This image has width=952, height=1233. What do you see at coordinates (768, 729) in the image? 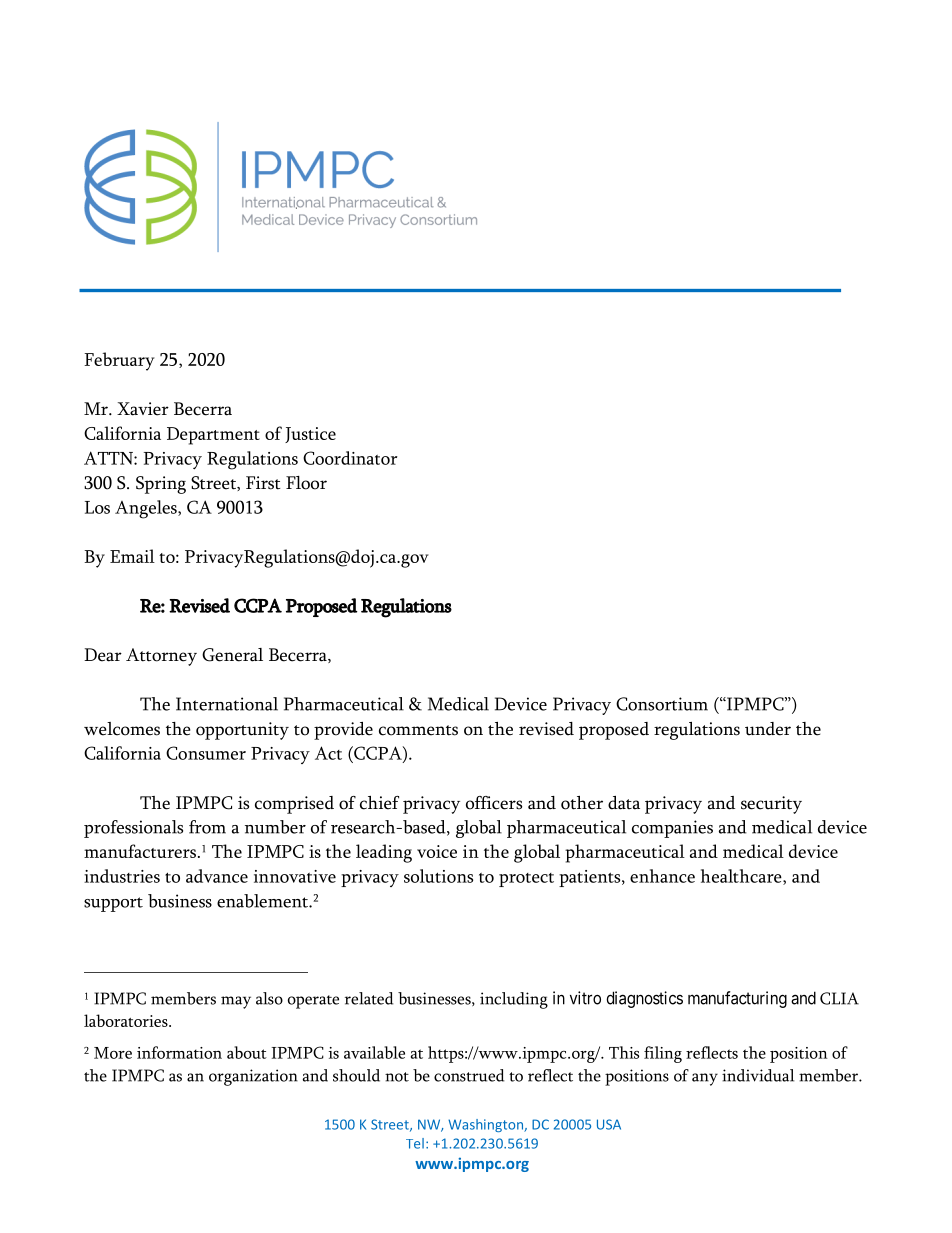
I see `under` at bounding box center [768, 729].
